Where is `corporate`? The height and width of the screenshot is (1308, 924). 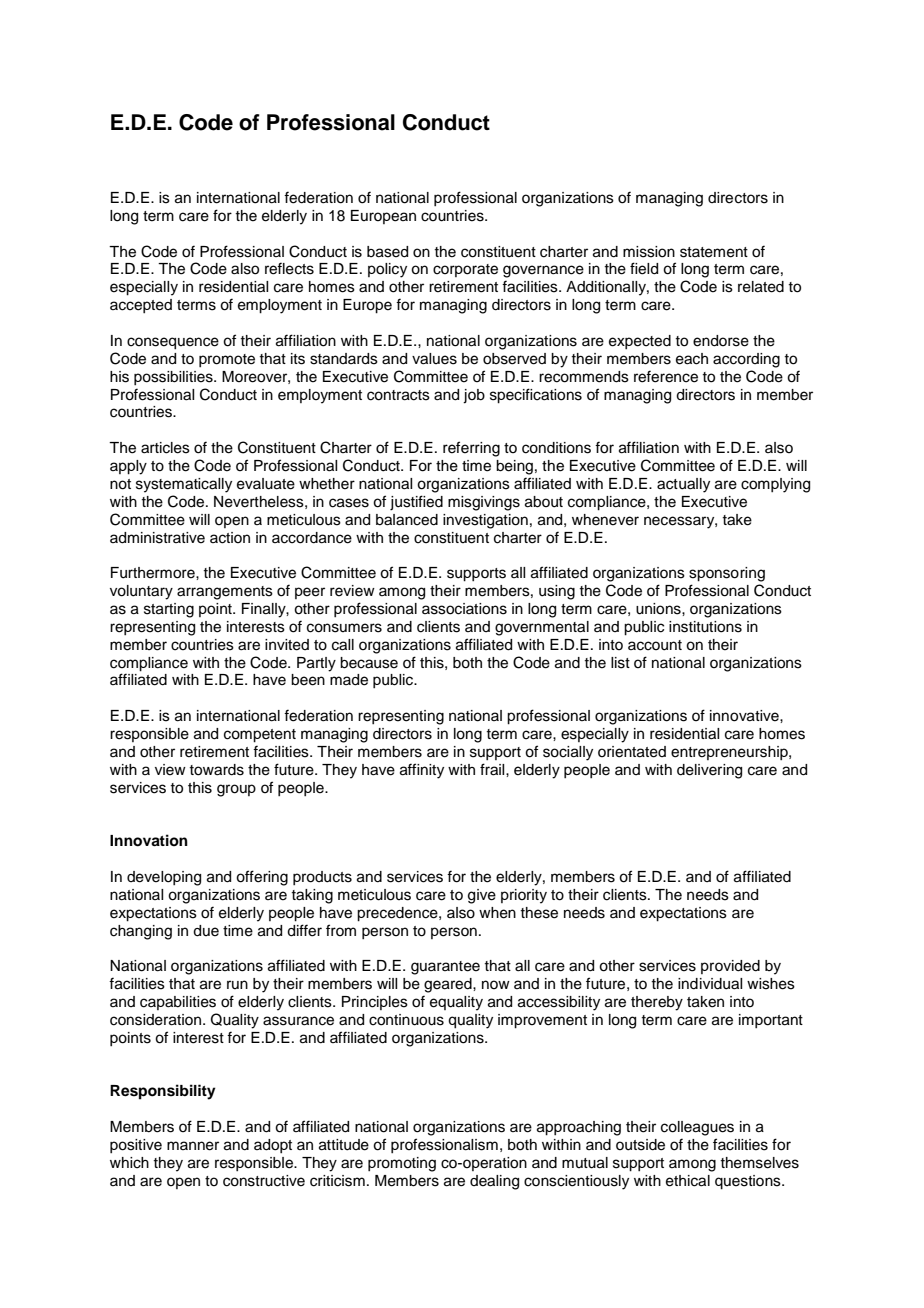
corporate is located at coordinates (465, 270).
